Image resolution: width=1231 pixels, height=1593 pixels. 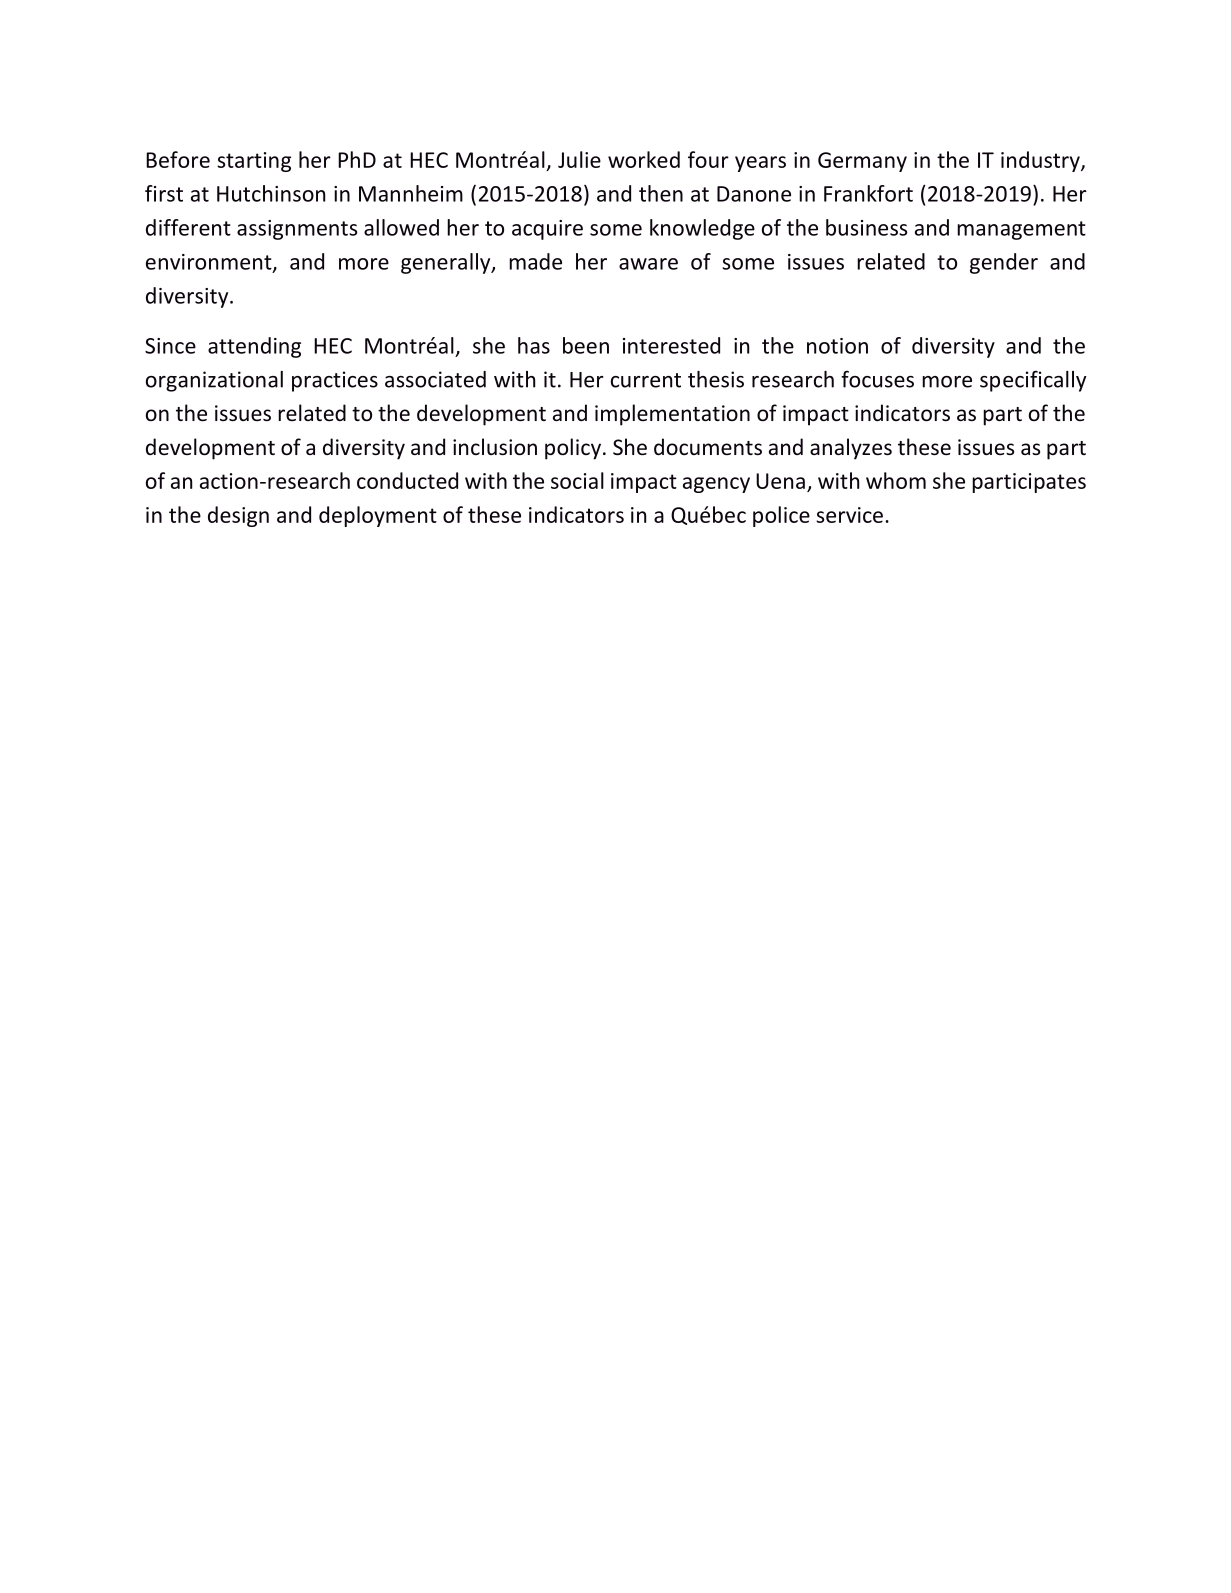 What do you see at coordinates (210, 263) in the image?
I see `environment` at bounding box center [210, 263].
